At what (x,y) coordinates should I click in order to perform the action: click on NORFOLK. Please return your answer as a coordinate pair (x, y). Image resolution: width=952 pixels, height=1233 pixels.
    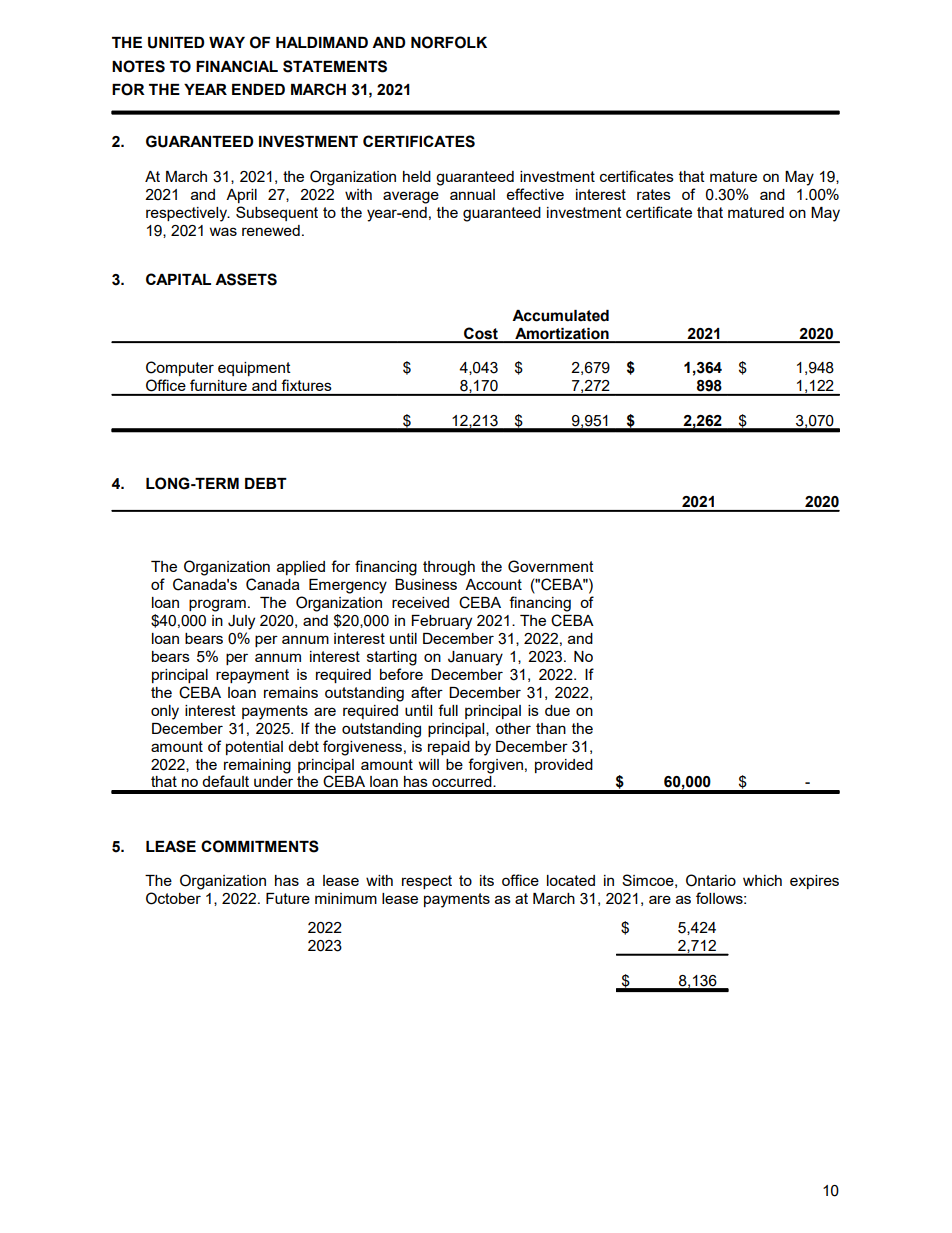
    Looking at the image, I should click on (449, 42).
